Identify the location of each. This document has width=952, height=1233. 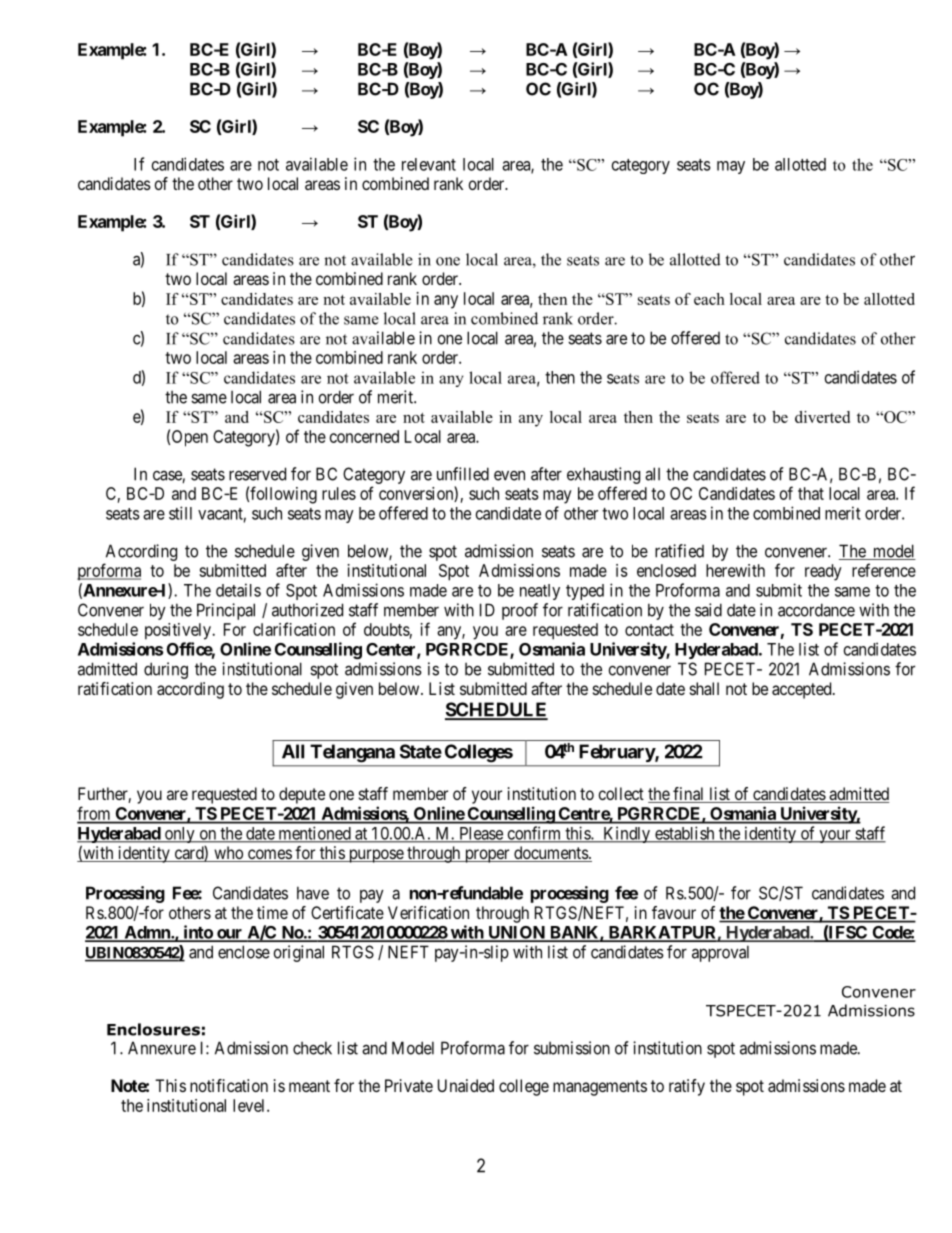
(709, 299).
